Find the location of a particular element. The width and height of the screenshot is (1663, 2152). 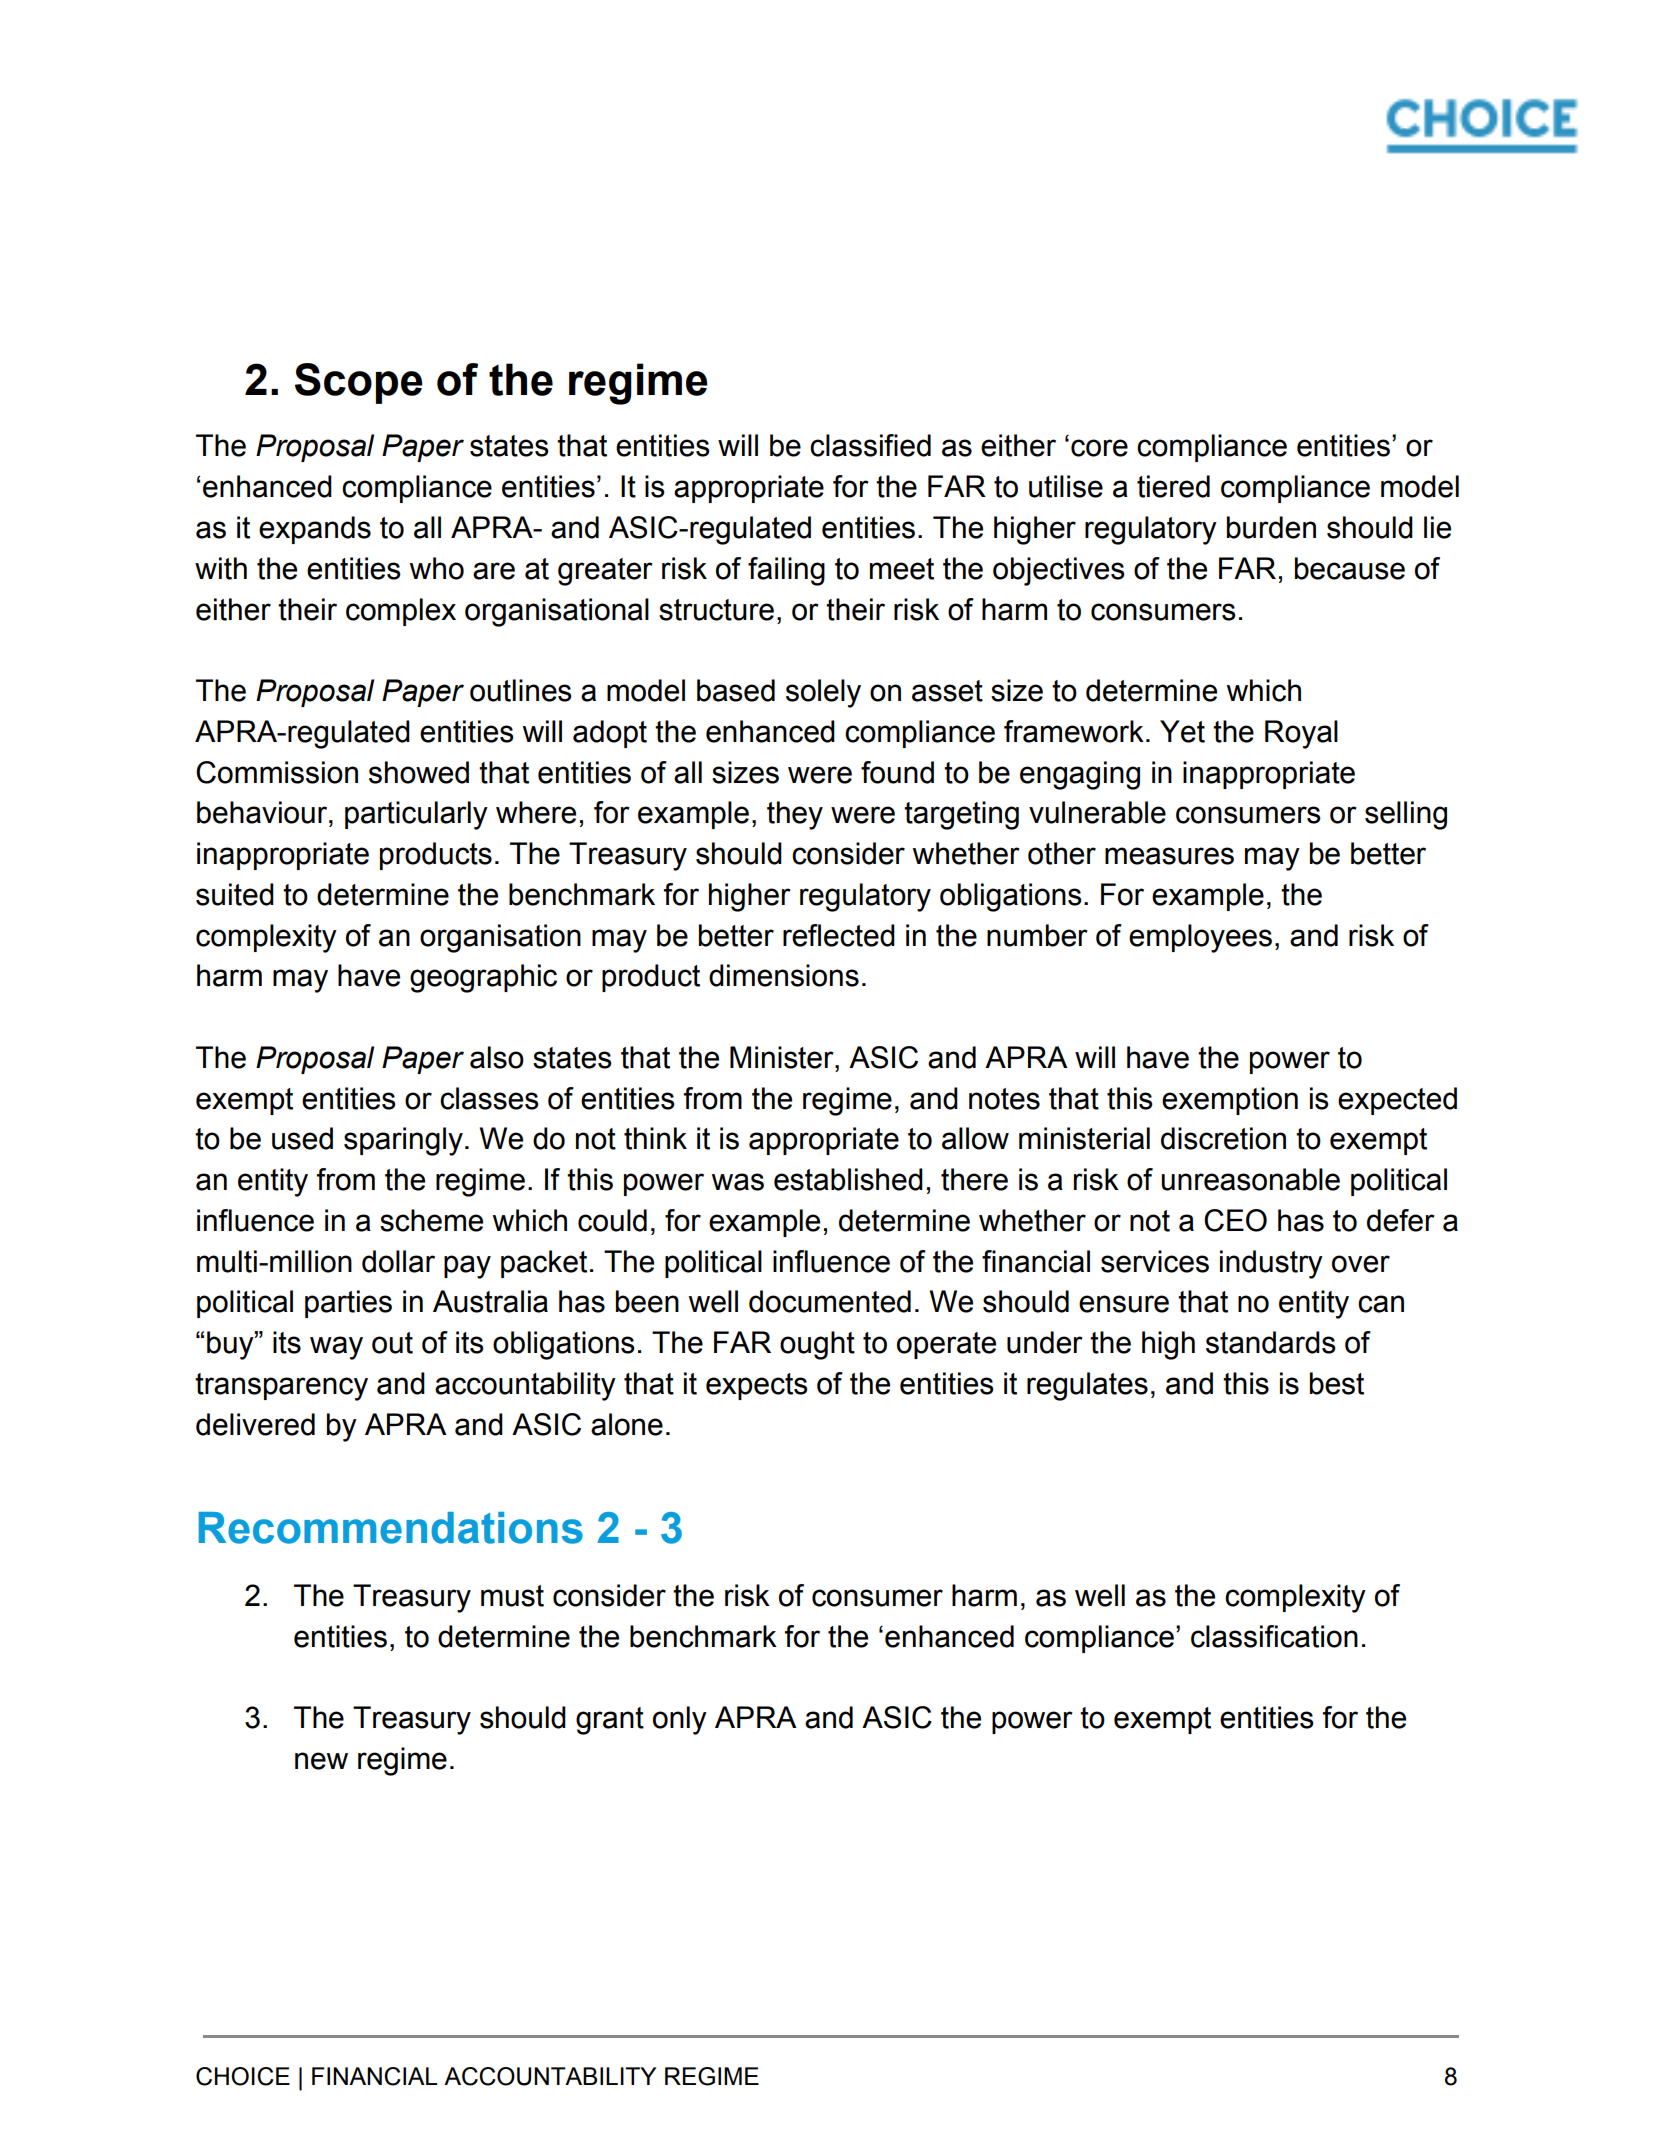

only is located at coordinates (680, 1720).
